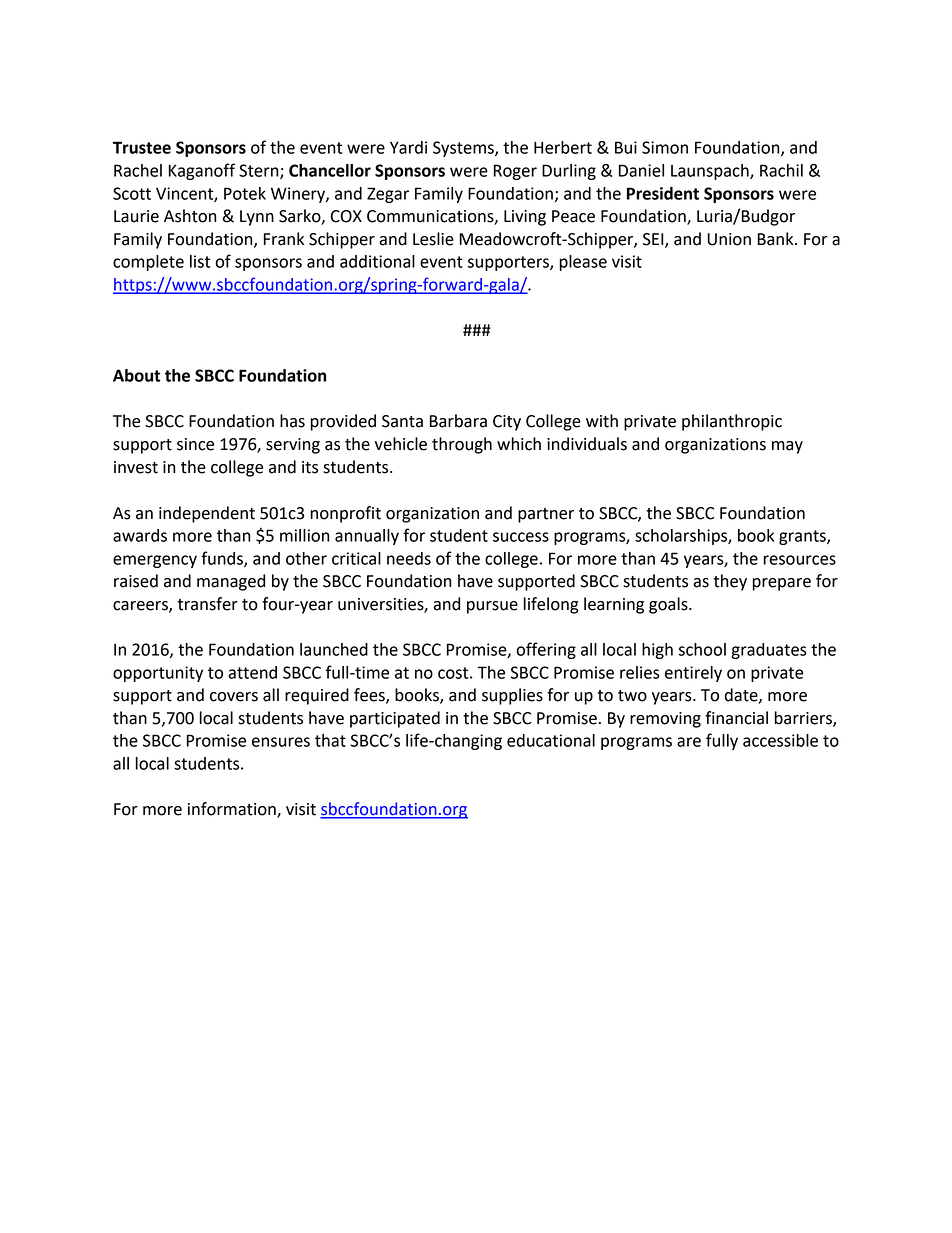 This page has height=1233, width=952. What do you see at coordinates (464, 149) in the page?
I see `Systems` at bounding box center [464, 149].
